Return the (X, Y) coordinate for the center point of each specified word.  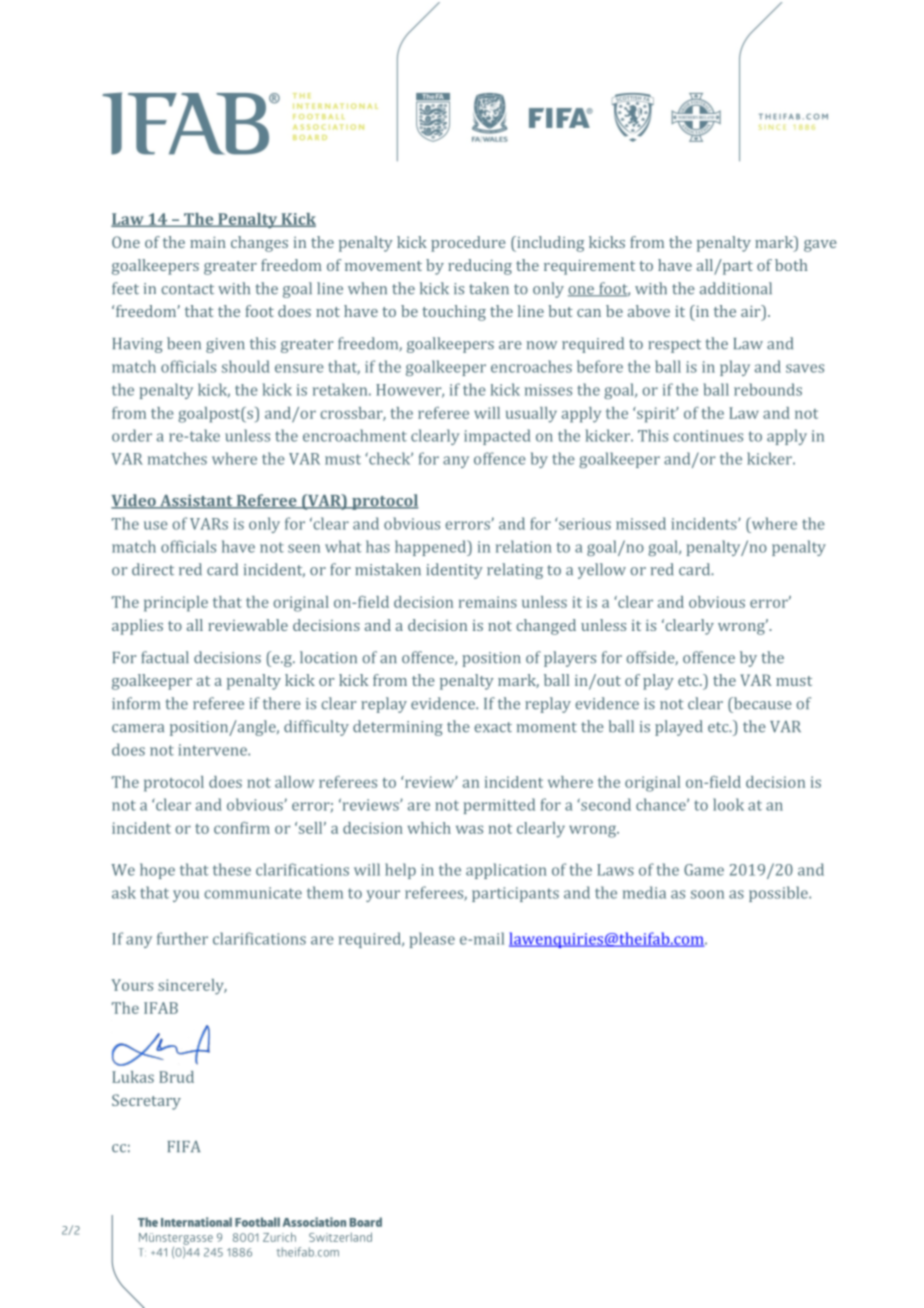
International (196, 1222)
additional (736, 288)
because (761, 703)
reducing (480, 267)
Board (366, 1222)
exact (493, 727)
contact (187, 289)
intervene (213, 750)
